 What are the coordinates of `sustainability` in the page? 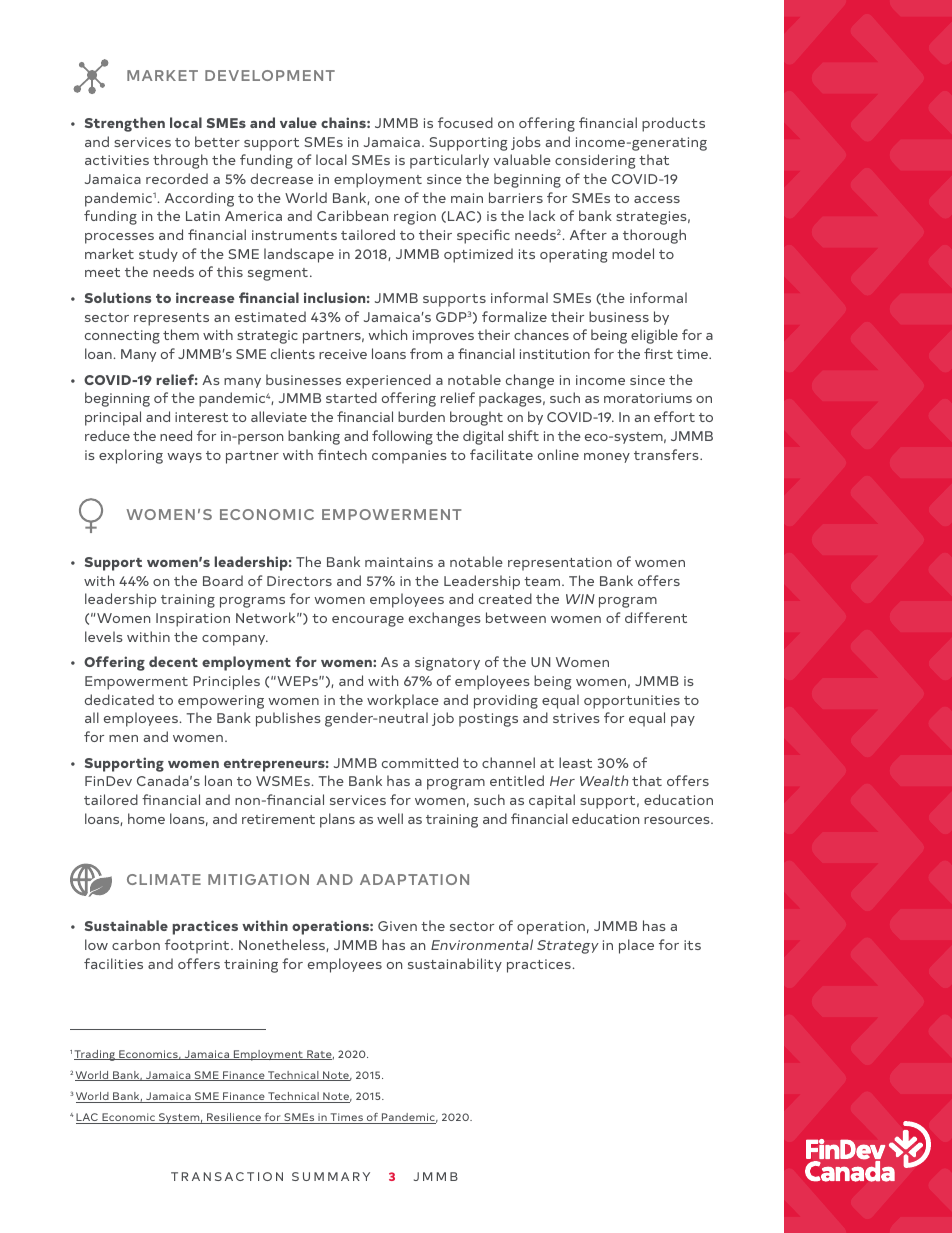 It's located at (455, 965).
